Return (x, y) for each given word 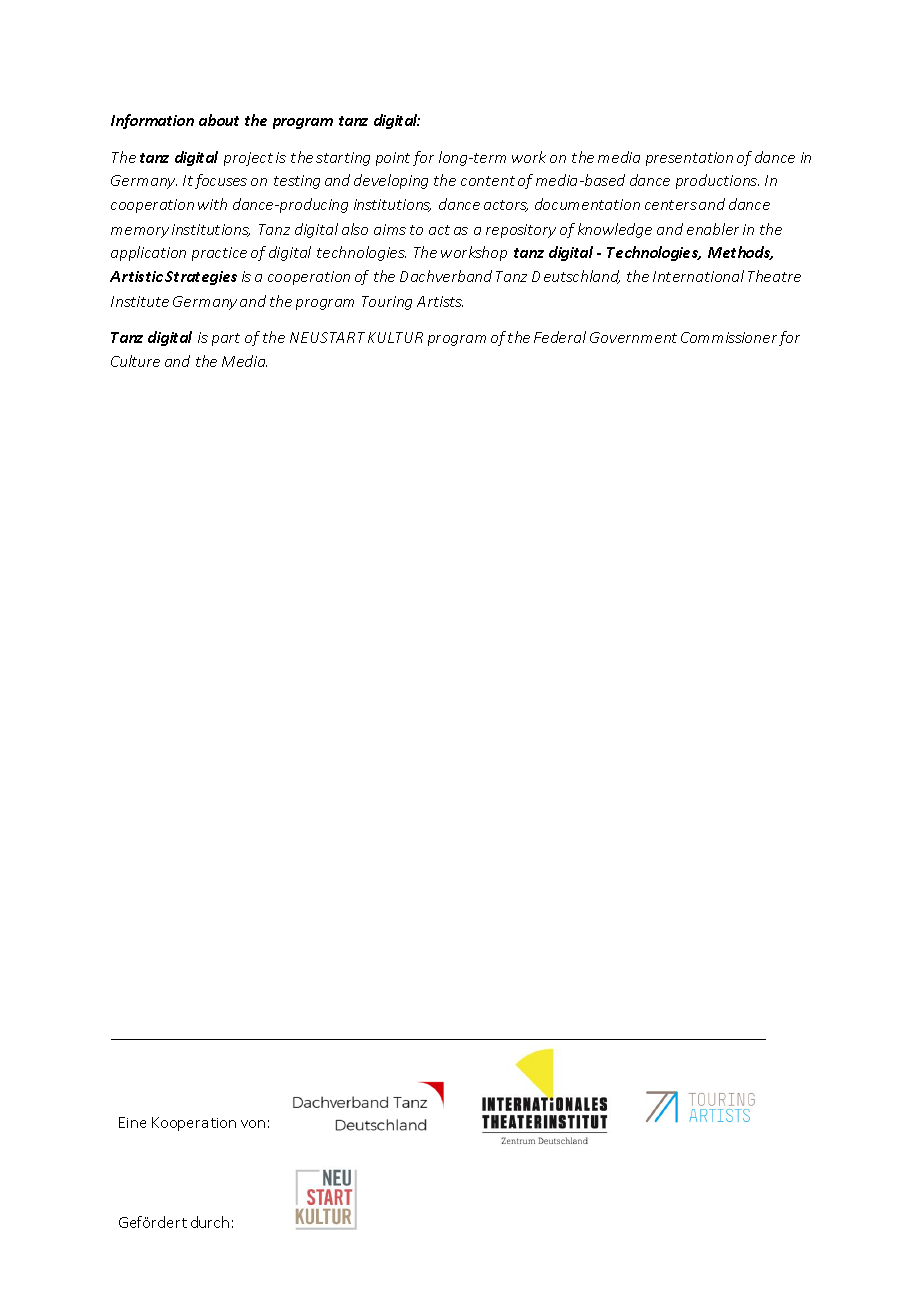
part (226, 339)
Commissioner (729, 337)
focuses (221, 181)
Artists (440, 301)
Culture (135, 361)
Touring (387, 303)
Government (633, 337)
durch (210, 1222)
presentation (689, 159)
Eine (132, 1122)
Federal (560, 337)
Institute (140, 301)
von (253, 1124)
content (488, 181)
